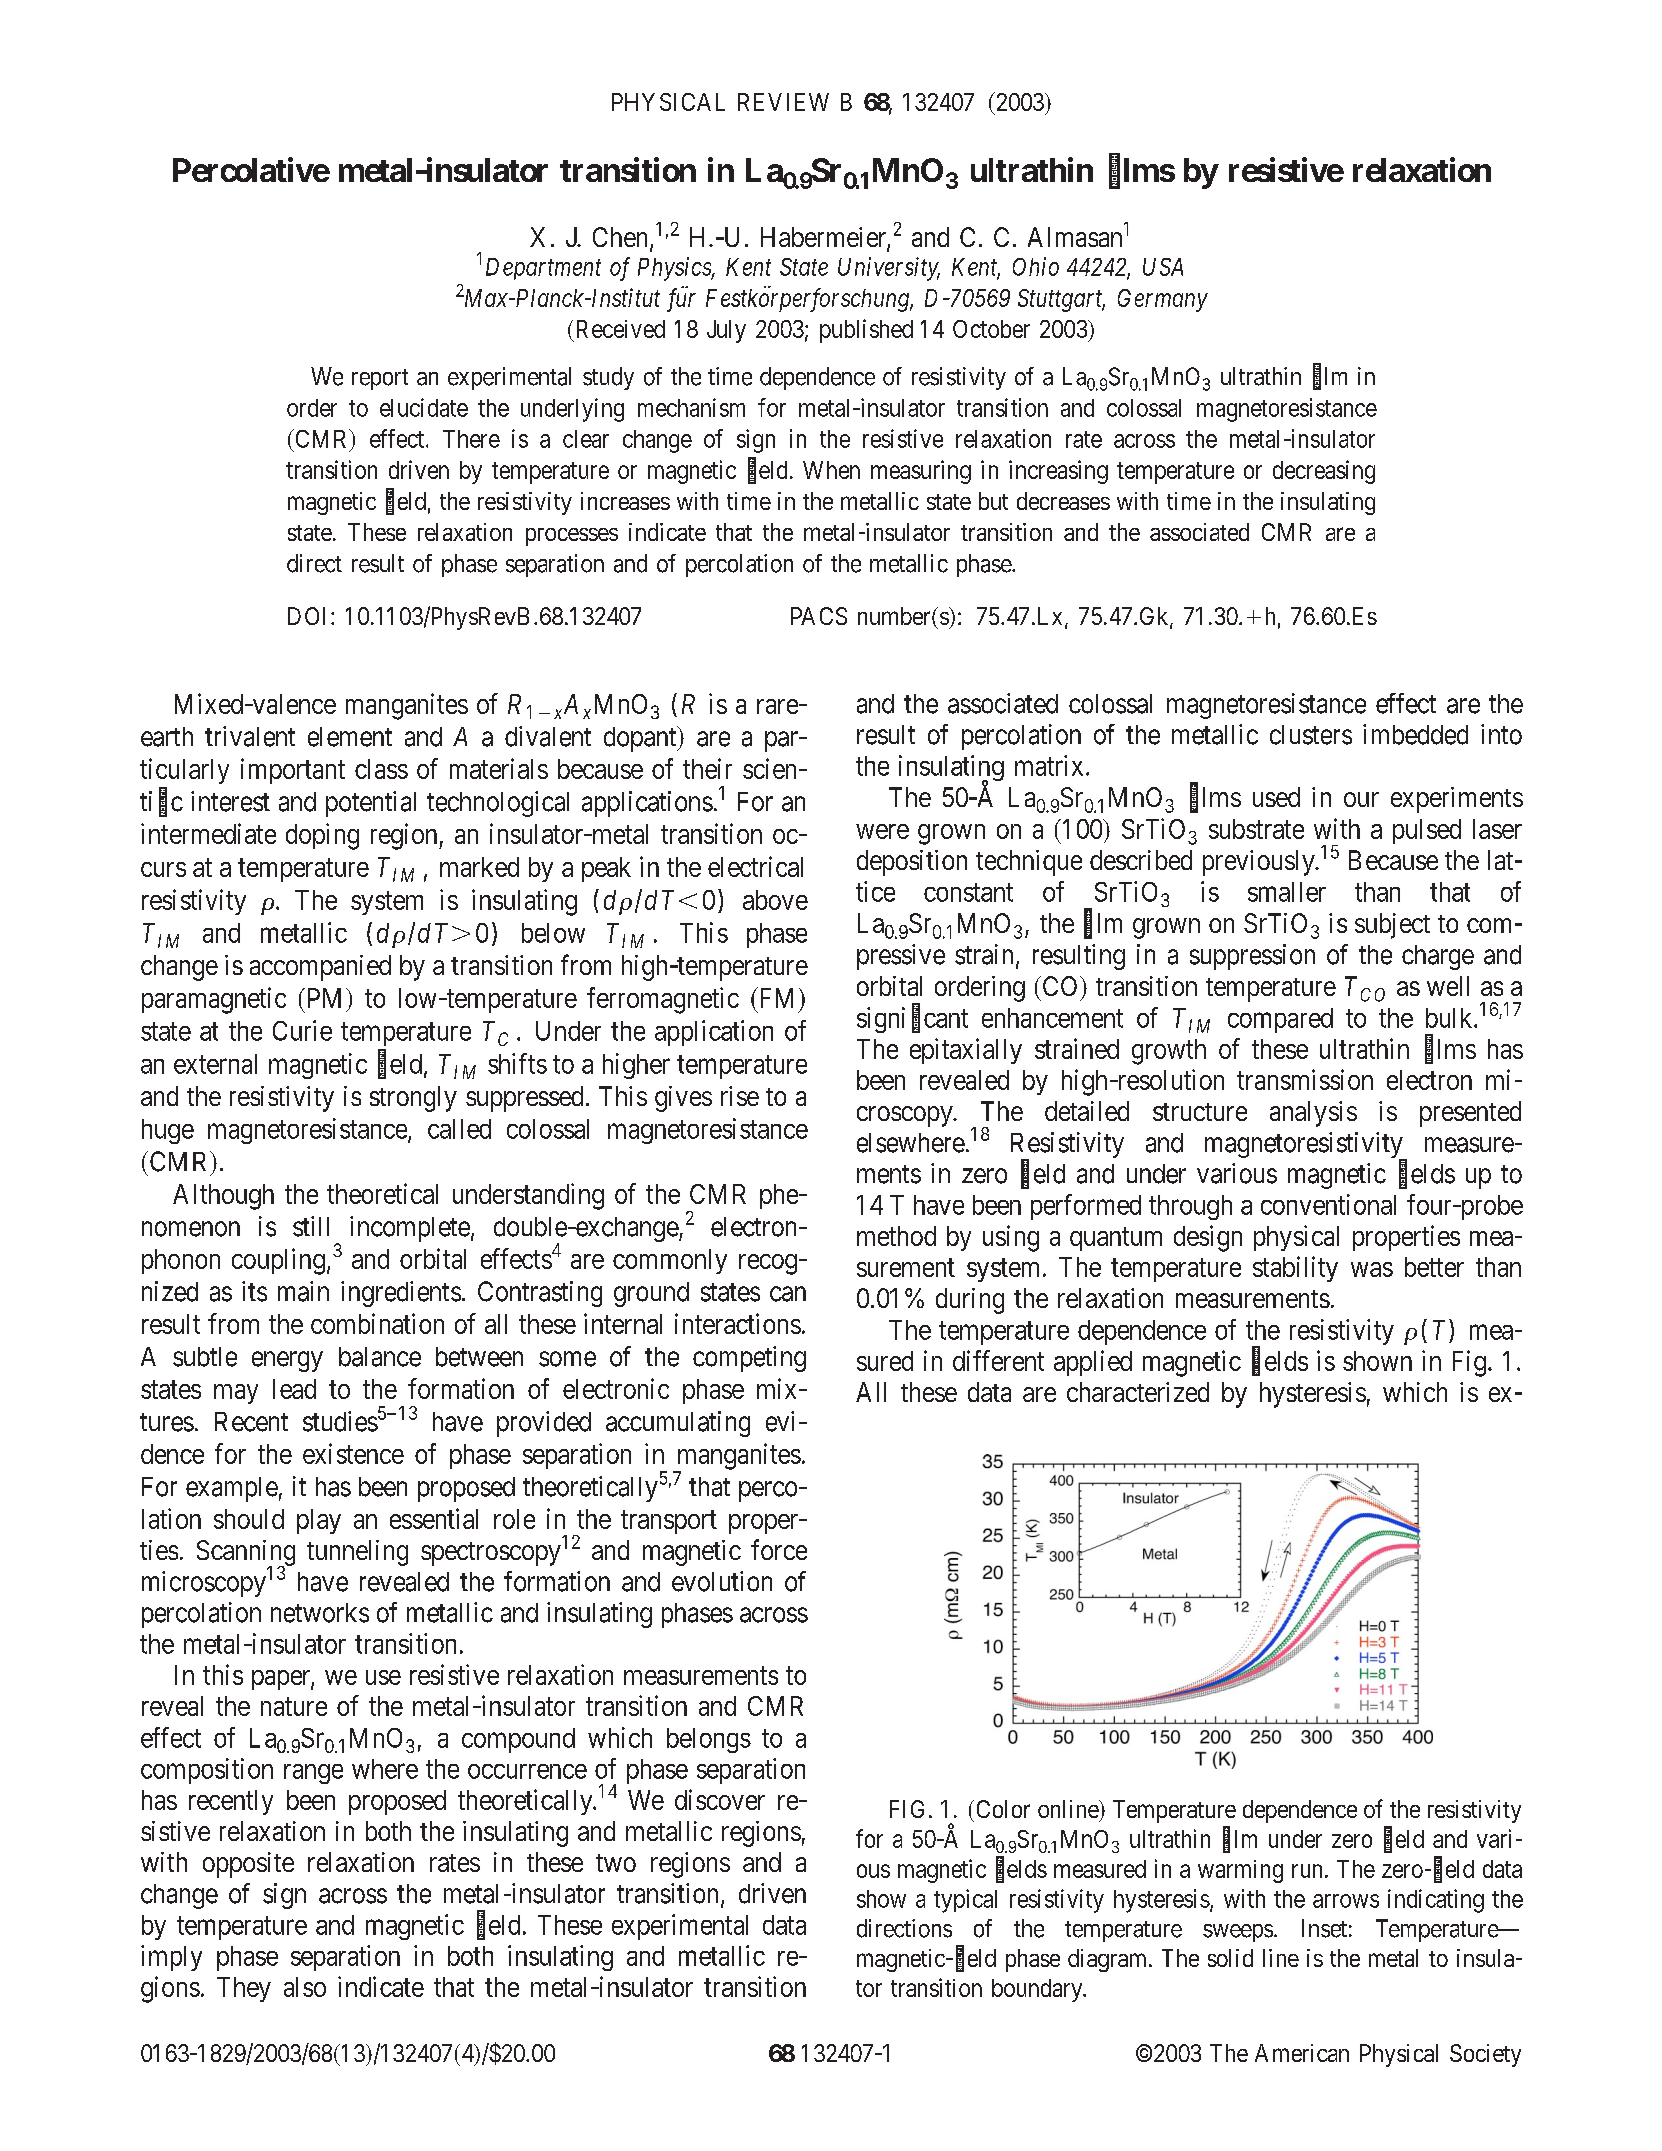 The height and width of the screenshot is (2151, 1662). What do you see at coordinates (779, 1549) in the screenshot?
I see `force` at bounding box center [779, 1549].
